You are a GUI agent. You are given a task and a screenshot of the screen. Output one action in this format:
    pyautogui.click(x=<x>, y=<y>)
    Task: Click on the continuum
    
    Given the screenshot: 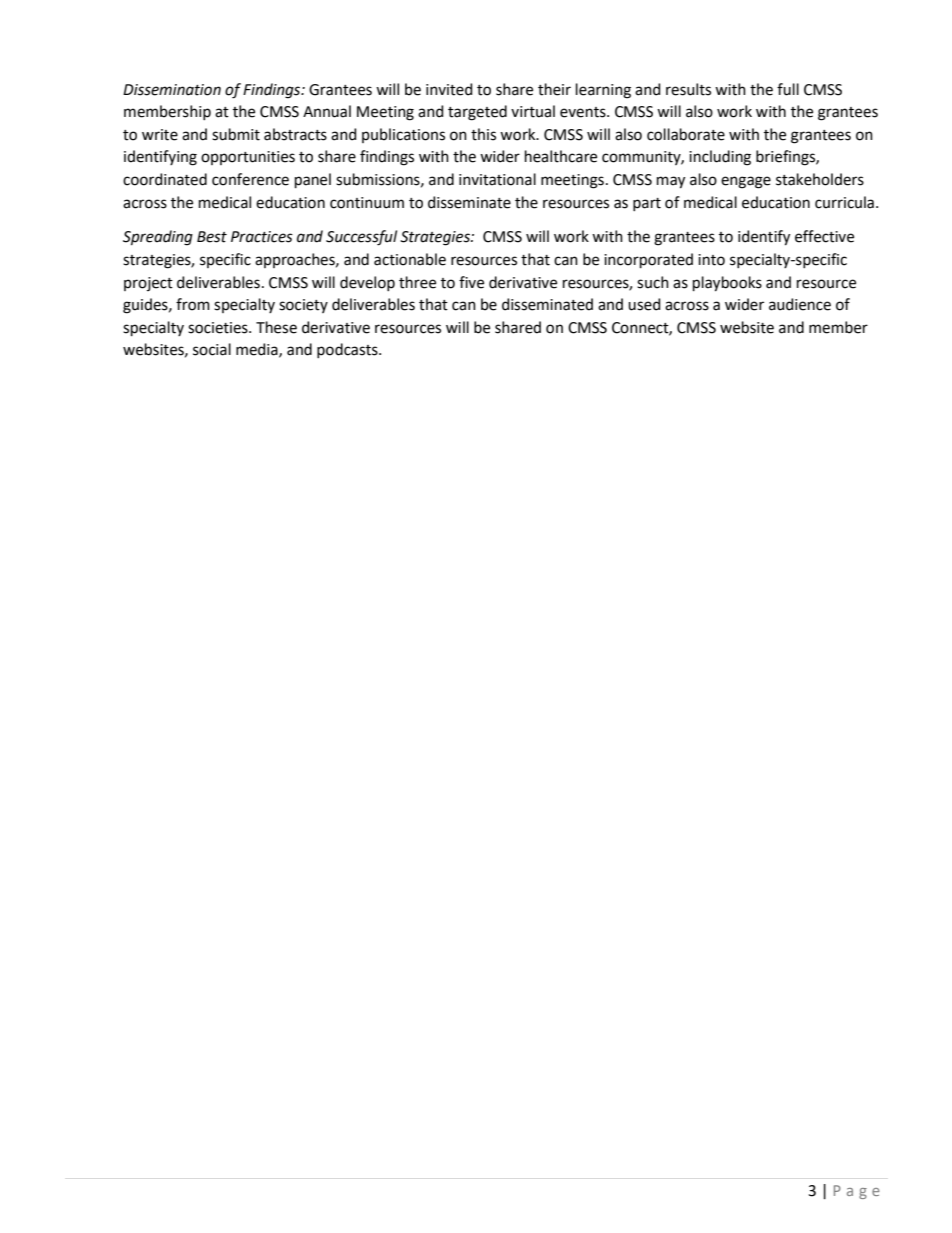 What is the action you would take?
    pyautogui.click(x=367, y=203)
